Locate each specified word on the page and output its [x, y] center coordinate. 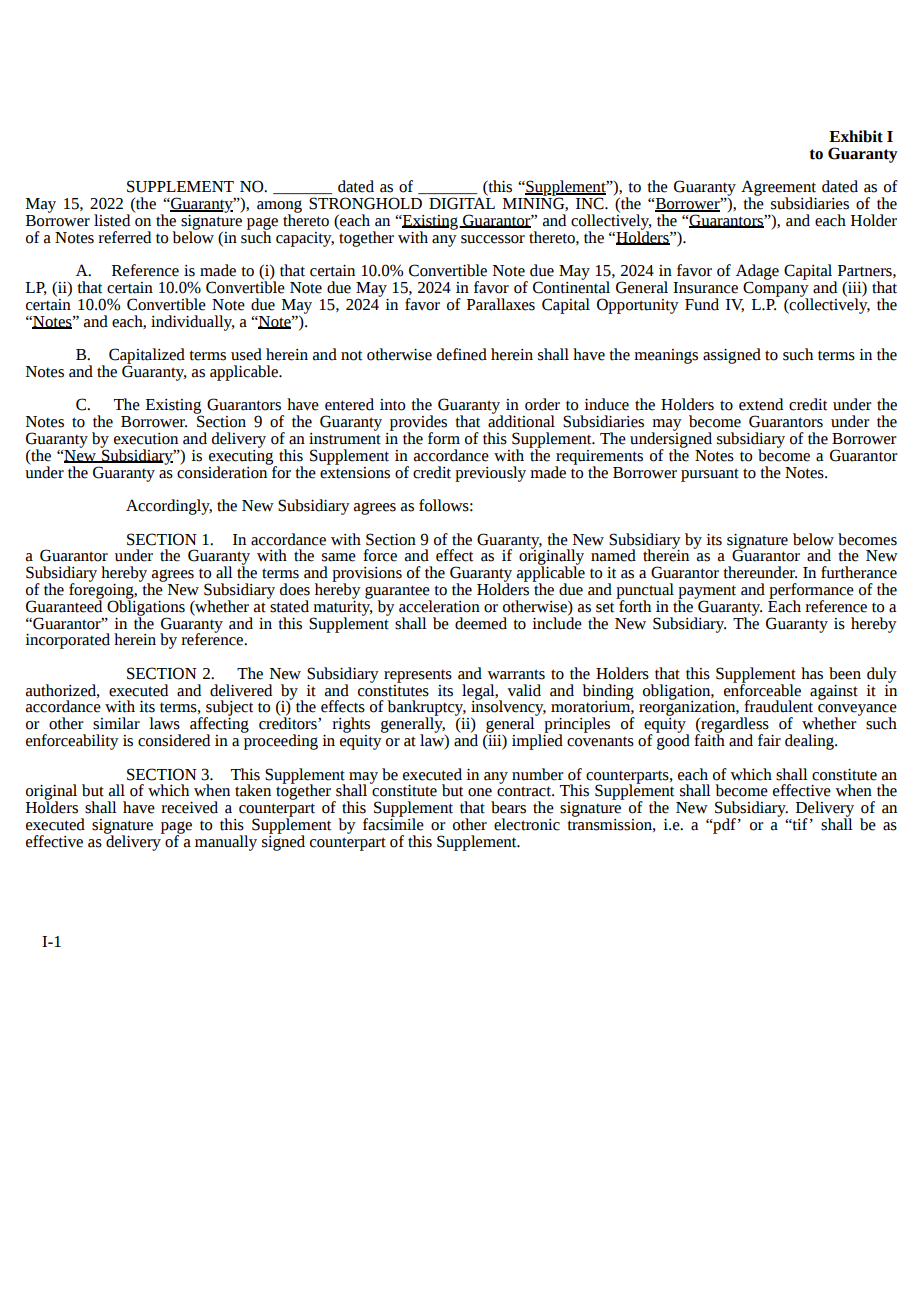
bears [508, 807]
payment [707, 593]
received [189, 807]
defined [462, 354]
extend [761, 404]
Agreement [778, 189]
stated [288, 605]
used [246, 354]
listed [112, 220]
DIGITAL [462, 202]
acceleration [439, 606]
